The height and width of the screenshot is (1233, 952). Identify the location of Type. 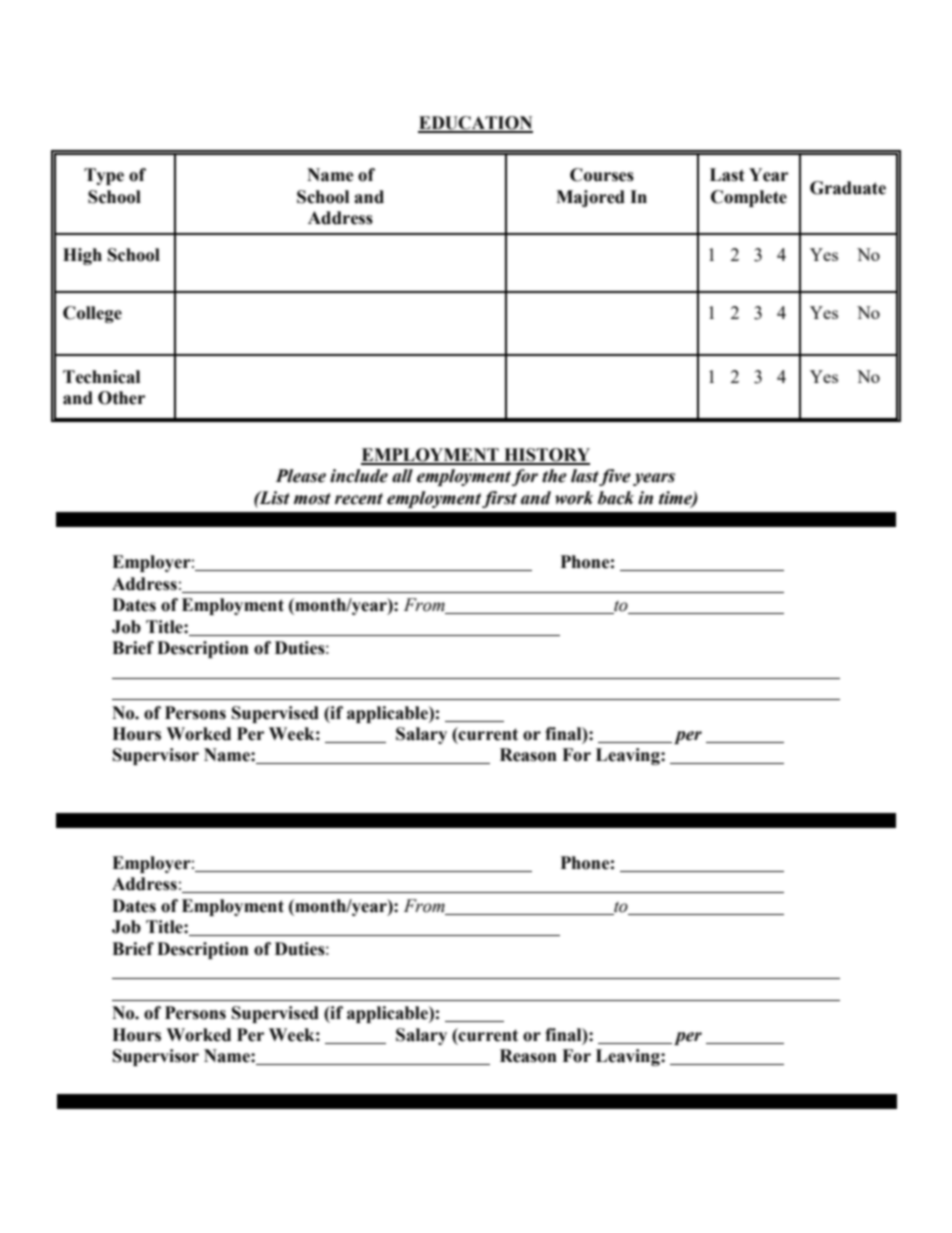
(104, 176).
